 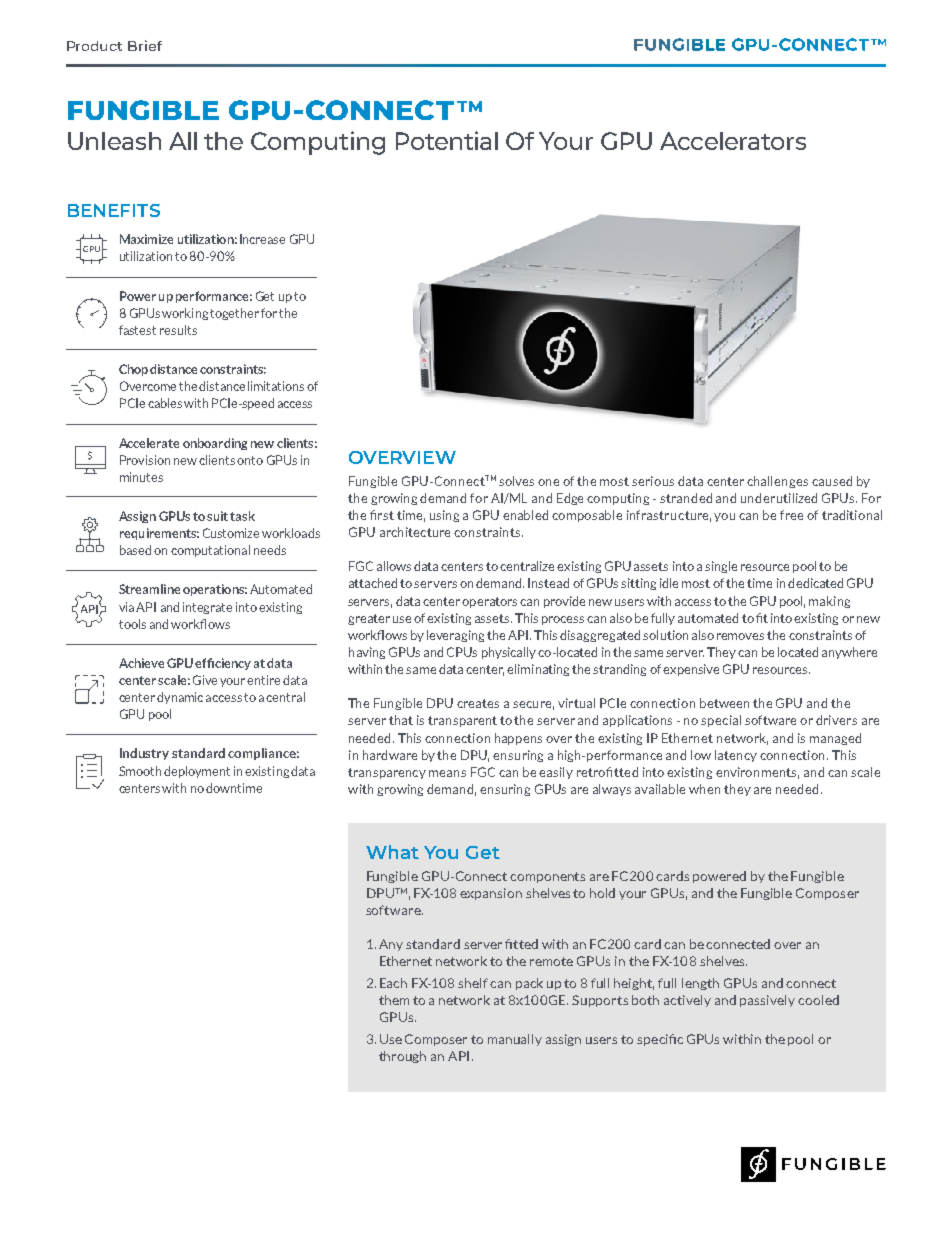 What do you see at coordinates (447, 140) in the screenshot?
I see `Potential` at bounding box center [447, 140].
